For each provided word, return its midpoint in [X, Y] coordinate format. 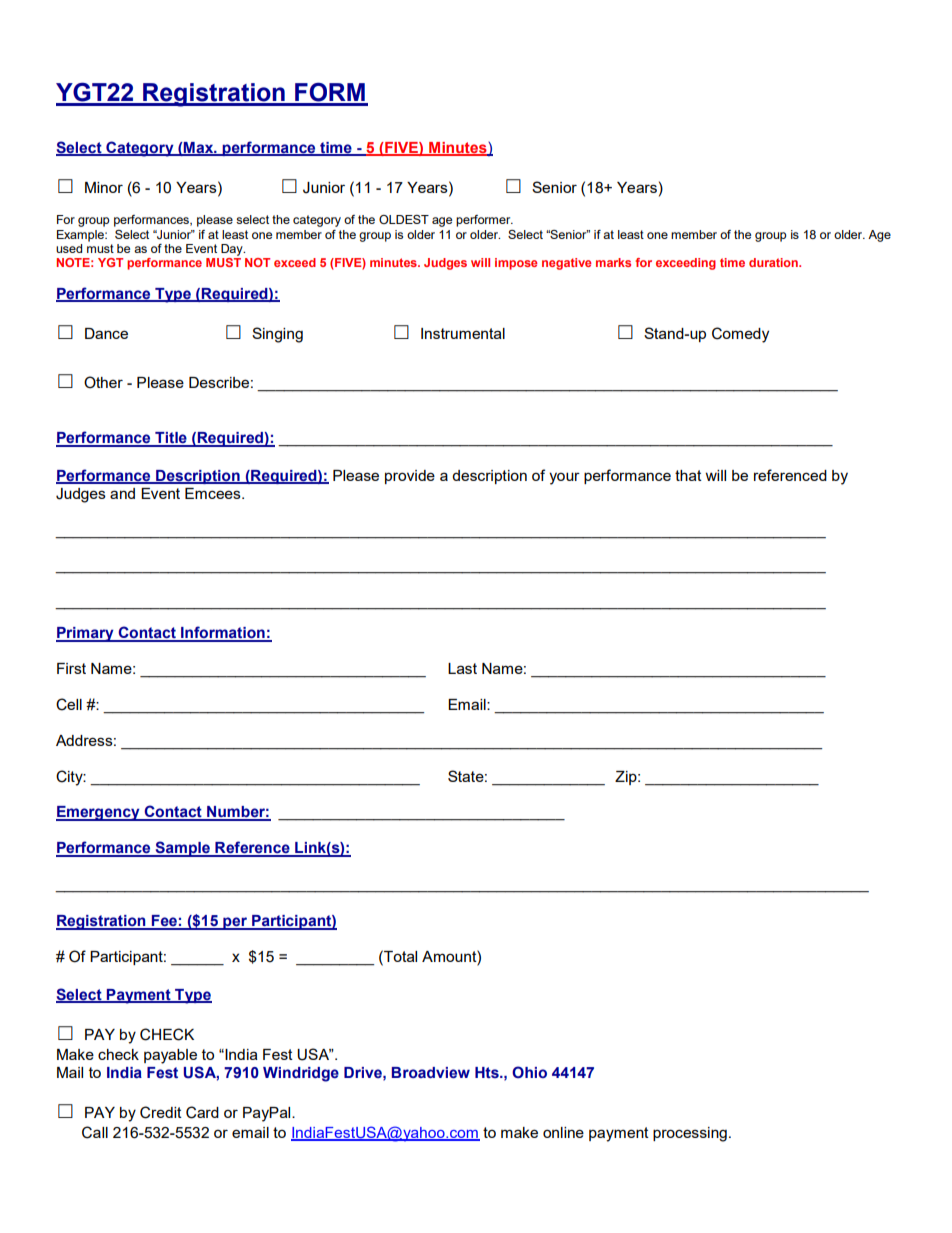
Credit [161, 1112]
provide [410, 477]
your [564, 478]
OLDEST [404, 219]
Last [462, 668]
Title [171, 439]
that [688, 475]
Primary [86, 634]
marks [613, 262]
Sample [182, 849]
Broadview [431, 1073]
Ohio [529, 1072]
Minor [104, 187]
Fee [164, 922]
